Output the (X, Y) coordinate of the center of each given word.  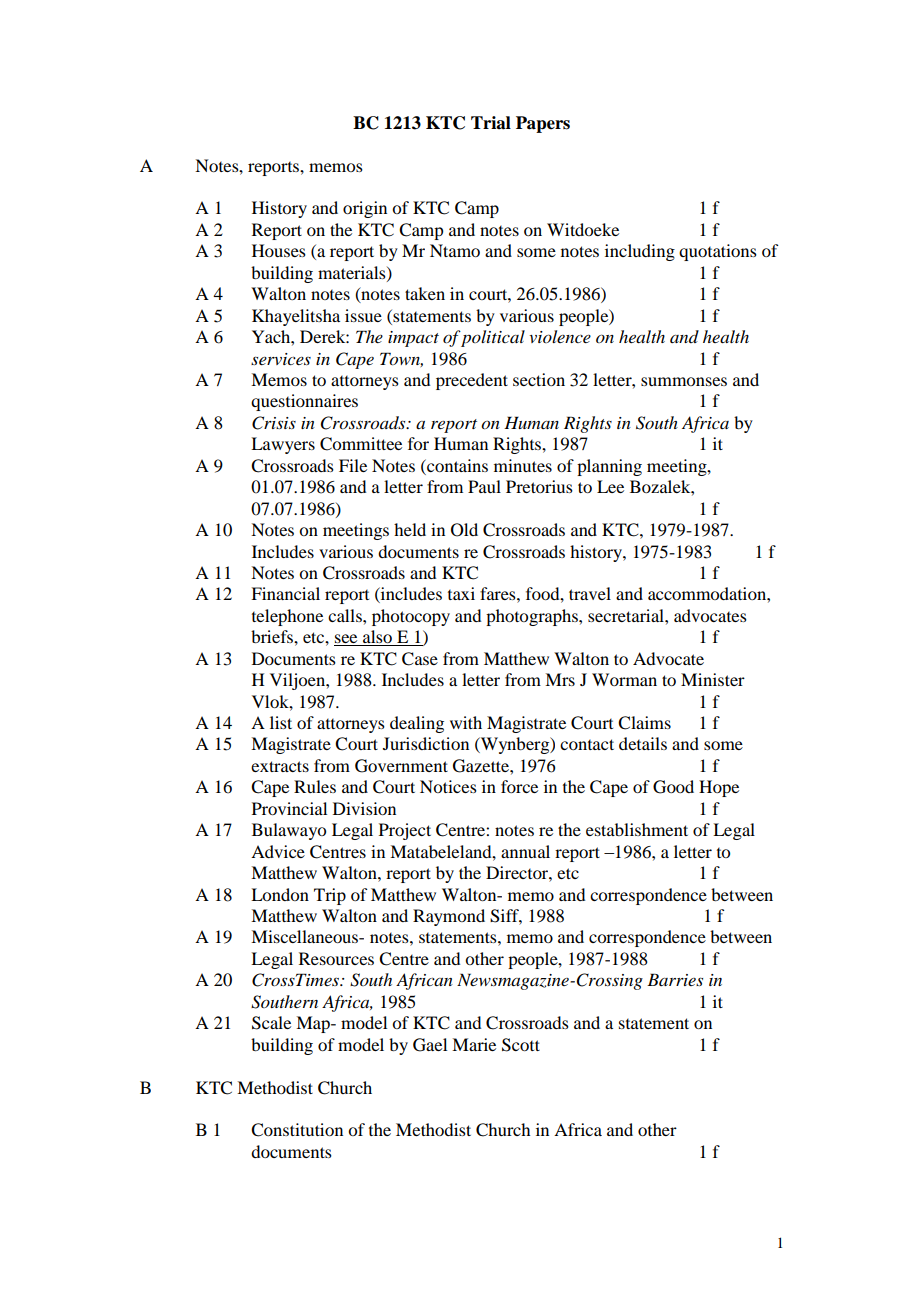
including (640, 252)
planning (609, 467)
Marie (474, 1044)
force (519, 786)
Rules (315, 786)
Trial (491, 123)
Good (673, 787)
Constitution (297, 1130)
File (353, 465)
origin (365, 209)
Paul (484, 486)
